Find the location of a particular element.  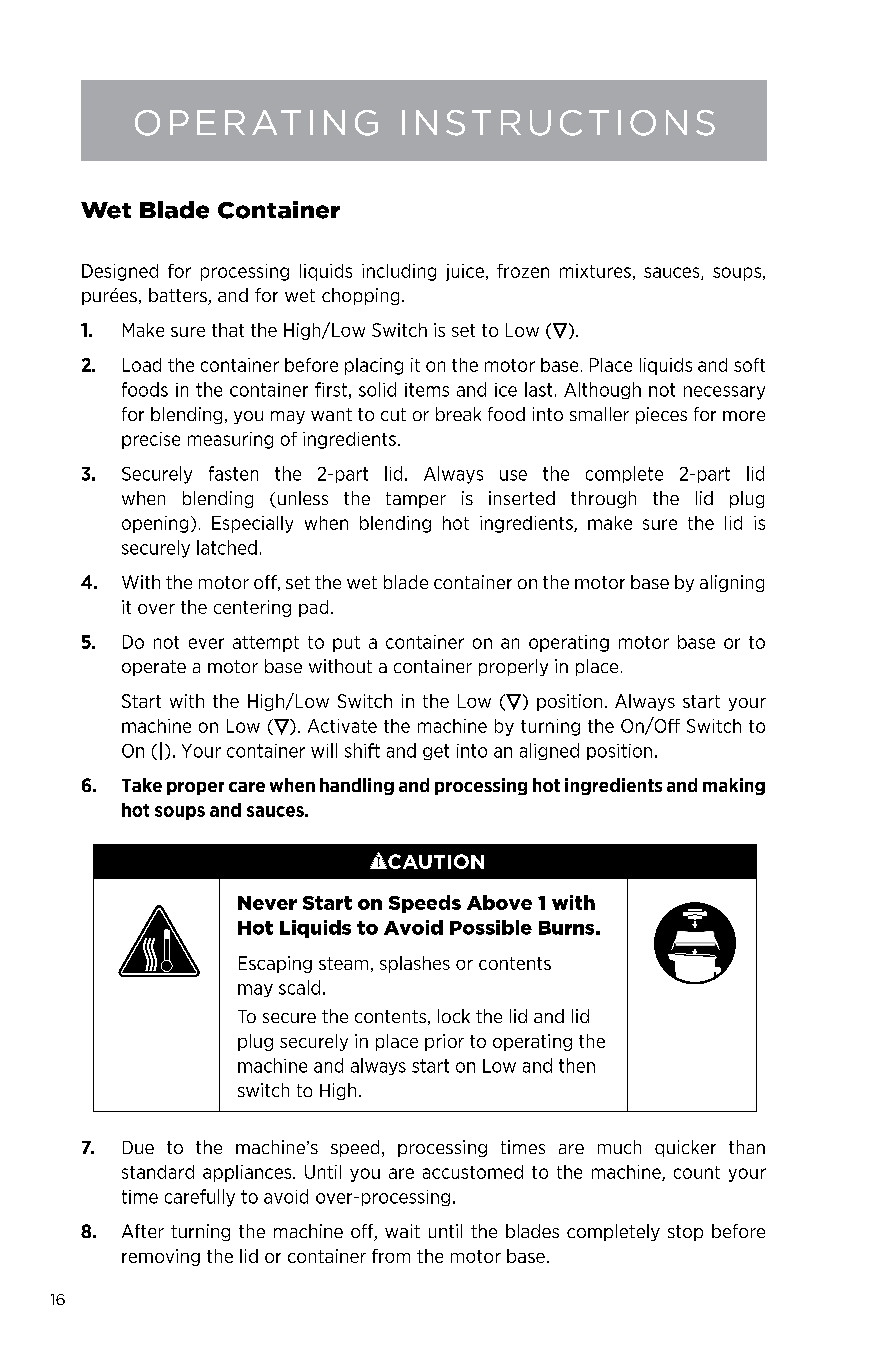

batters is located at coordinates (179, 296).
